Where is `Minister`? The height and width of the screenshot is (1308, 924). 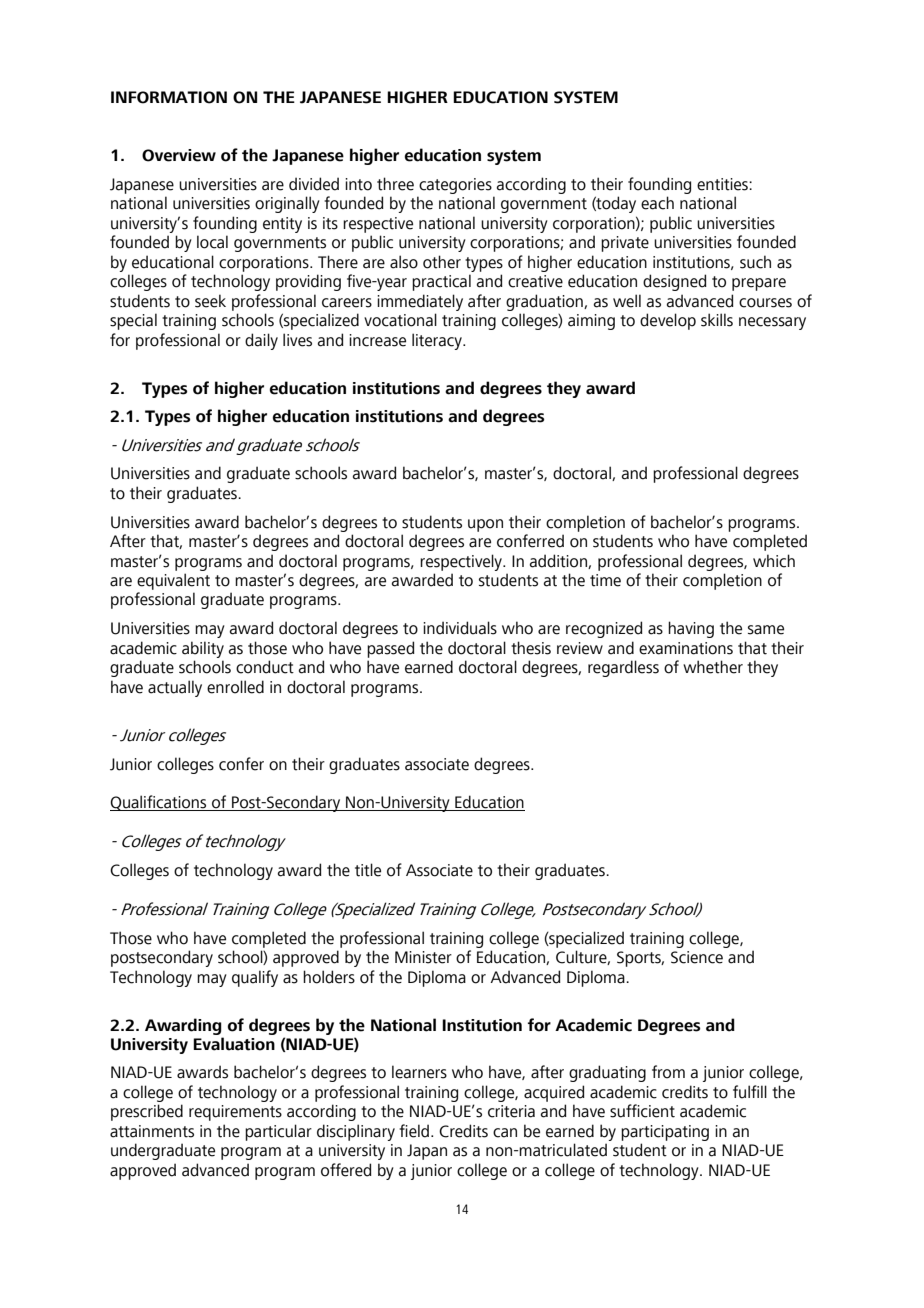
Minister is located at coordinates (423, 957).
